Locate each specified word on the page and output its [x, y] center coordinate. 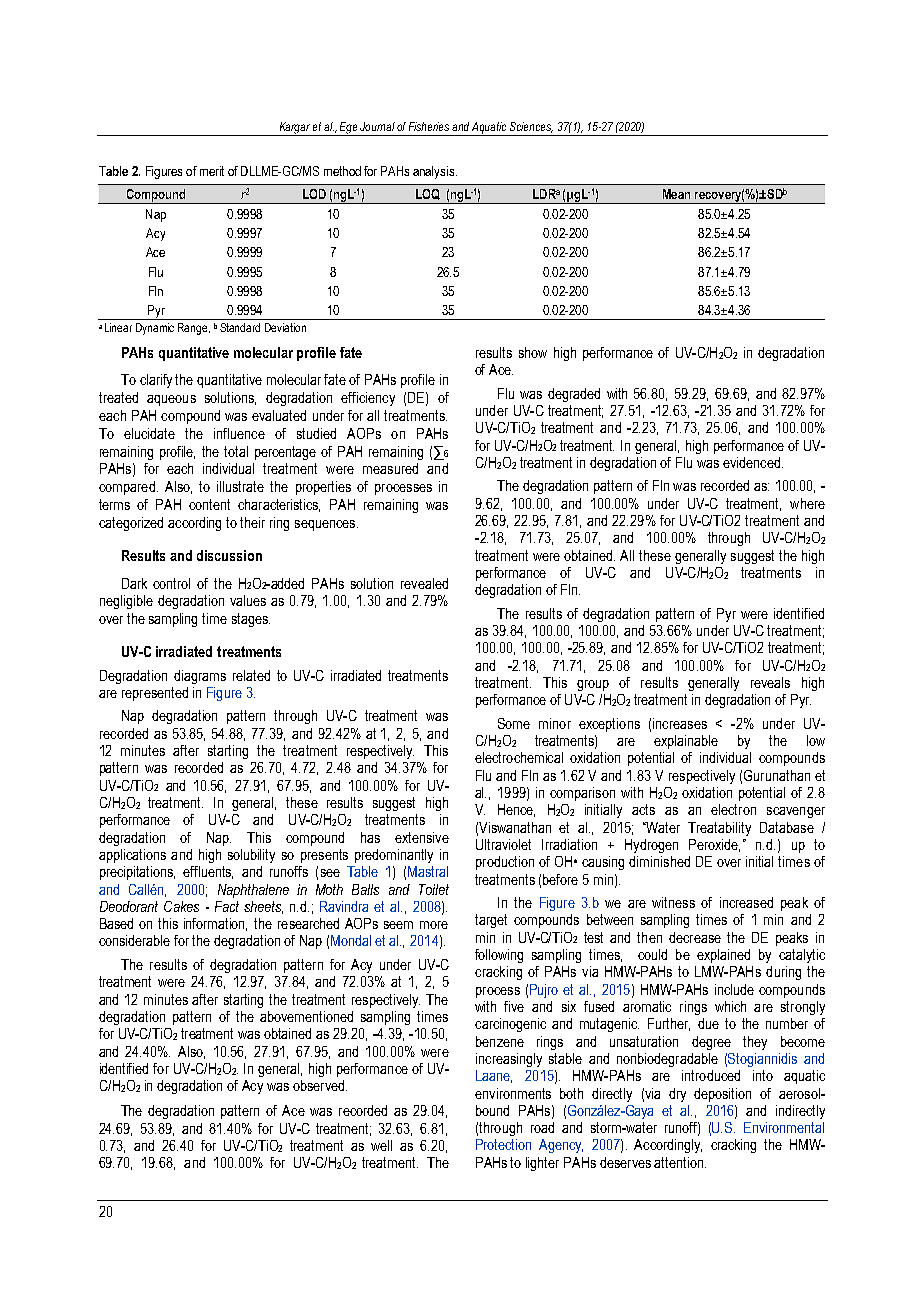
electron [733, 809]
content [209, 504]
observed [320, 1085]
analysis [435, 172]
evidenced [753, 462]
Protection [503, 1144]
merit [212, 171]
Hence [516, 810]
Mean [676, 194]
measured [390, 468]
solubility [251, 856]
